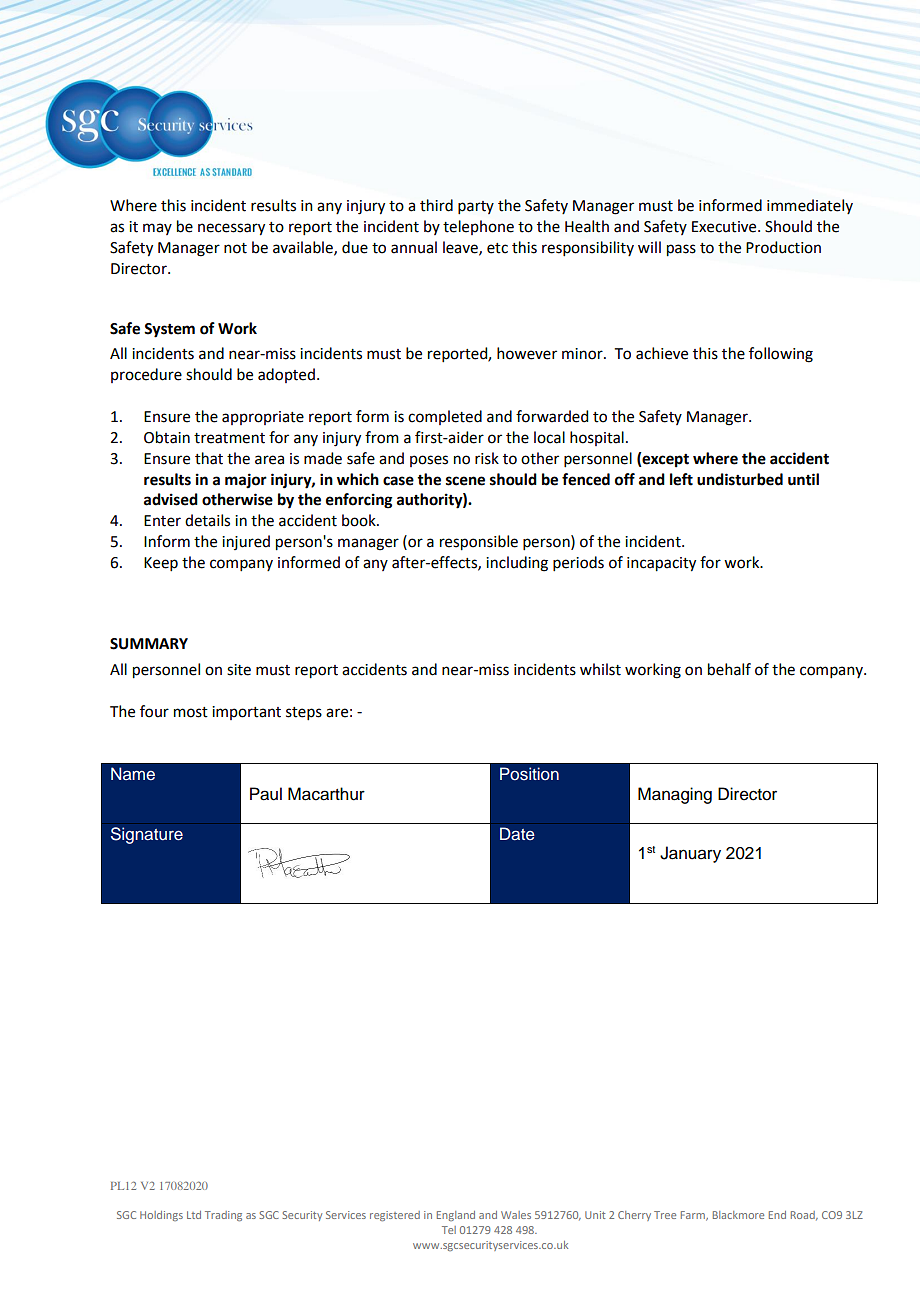 This screenshot has height=1308, width=924. Describe the element at coordinates (465, 481) in the screenshot. I see `scene` at that location.
